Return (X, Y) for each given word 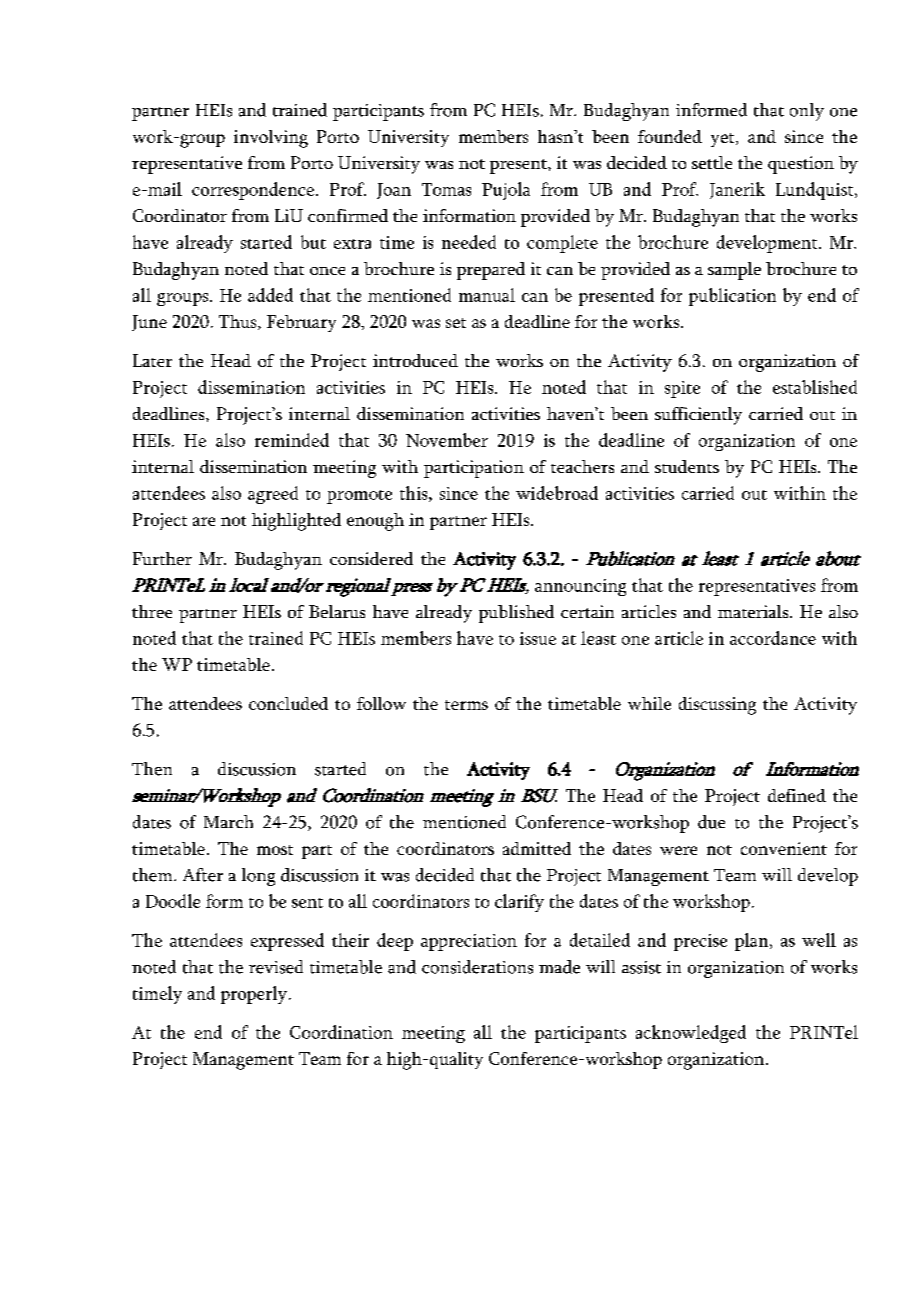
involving (271, 139)
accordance (773, 638)
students (687, 466)
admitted (537, 848)
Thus (239, 322)
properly (254, 995)
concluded (288, 703)
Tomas (446, 189)
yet (724, 140)
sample (734, 271)
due (711, 822)
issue (538, 638)
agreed (273, 495)
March (228, 821)
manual (487, 295)
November (447, 440)
